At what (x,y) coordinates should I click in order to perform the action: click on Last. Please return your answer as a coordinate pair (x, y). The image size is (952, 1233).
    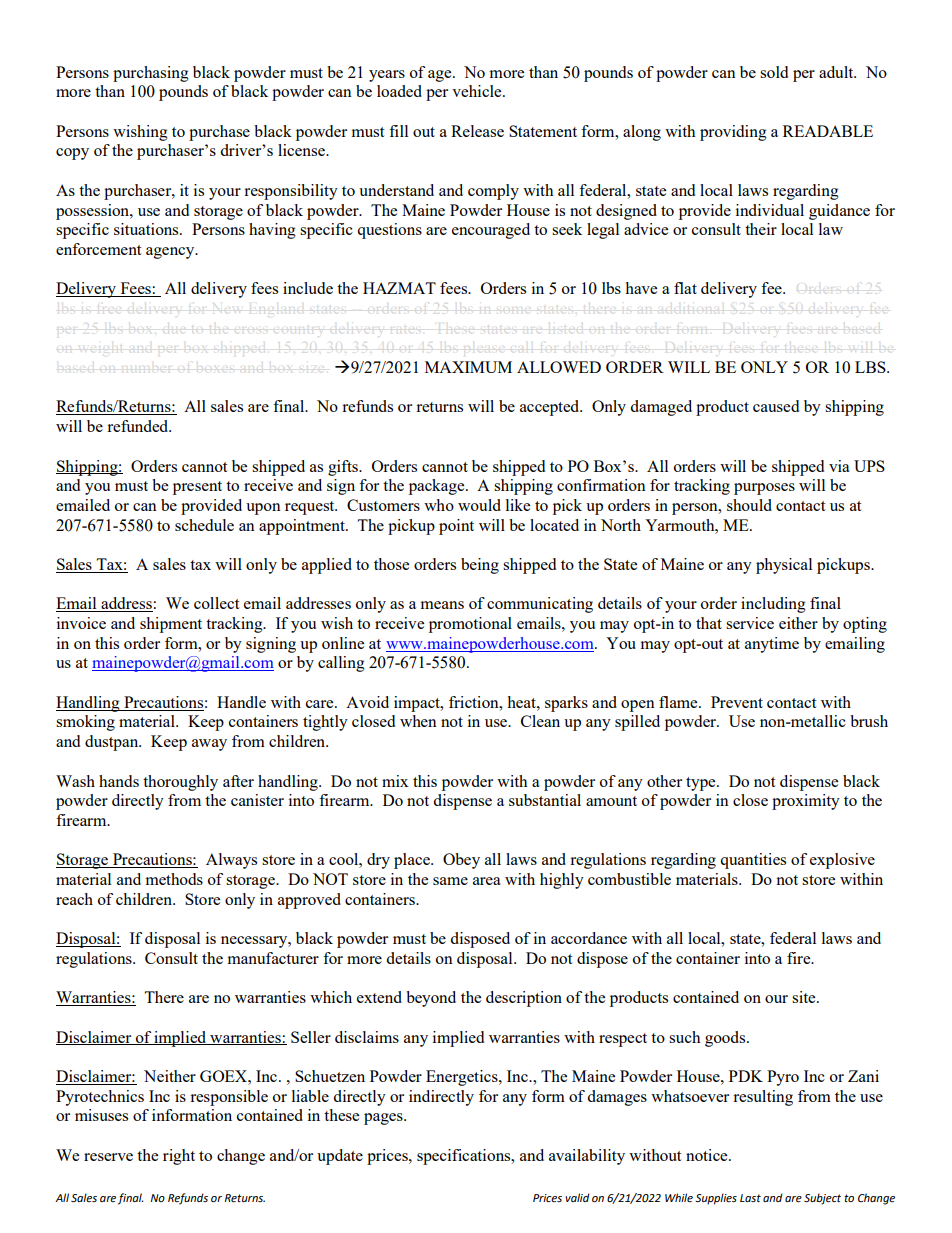
    Looking at the image, I should click on (750, 1198).
